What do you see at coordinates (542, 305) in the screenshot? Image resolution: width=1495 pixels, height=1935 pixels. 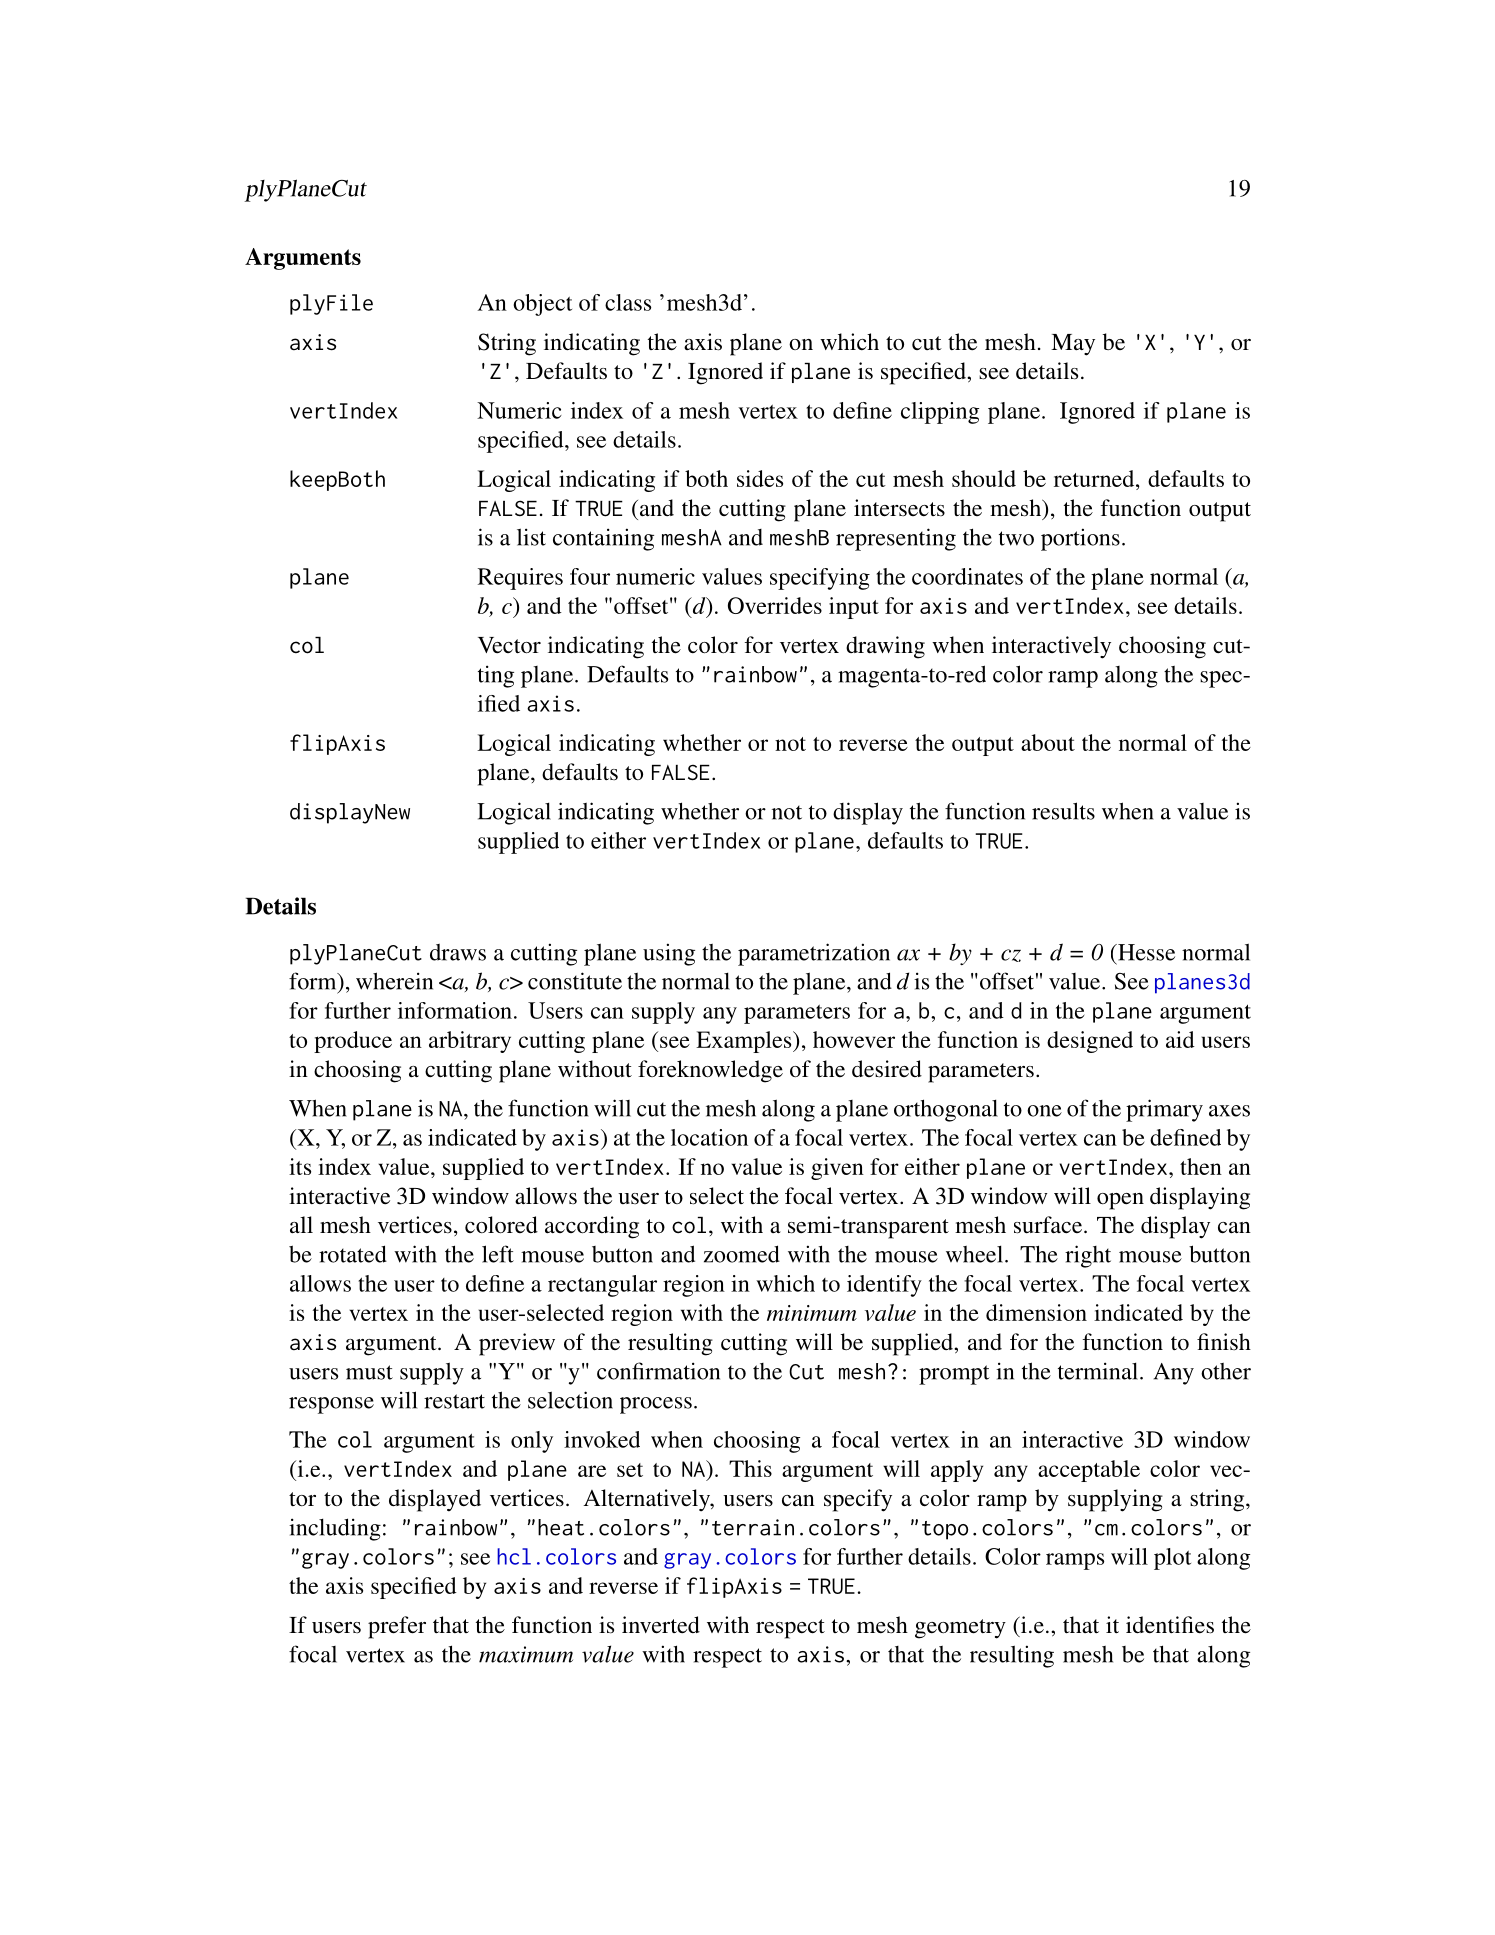 I see `object` at bounding box center [542, 305].
